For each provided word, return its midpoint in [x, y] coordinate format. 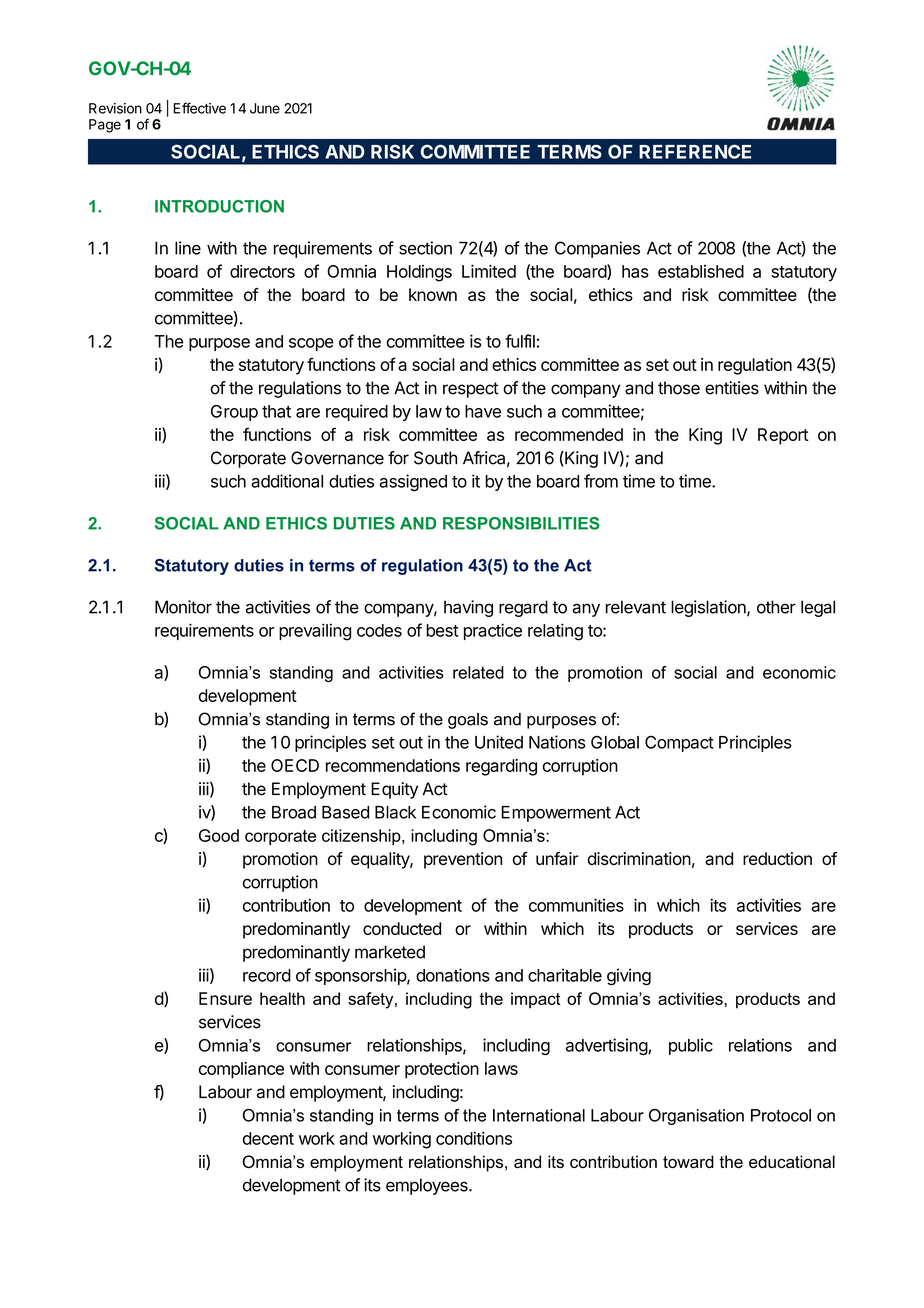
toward [688, 1161]
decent [268, 1138]
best [442, 630]
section [425, 248]
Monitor [183, 607]
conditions [474, 1138]
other [776, 607]
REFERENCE [695, 151]
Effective [200, 108]
